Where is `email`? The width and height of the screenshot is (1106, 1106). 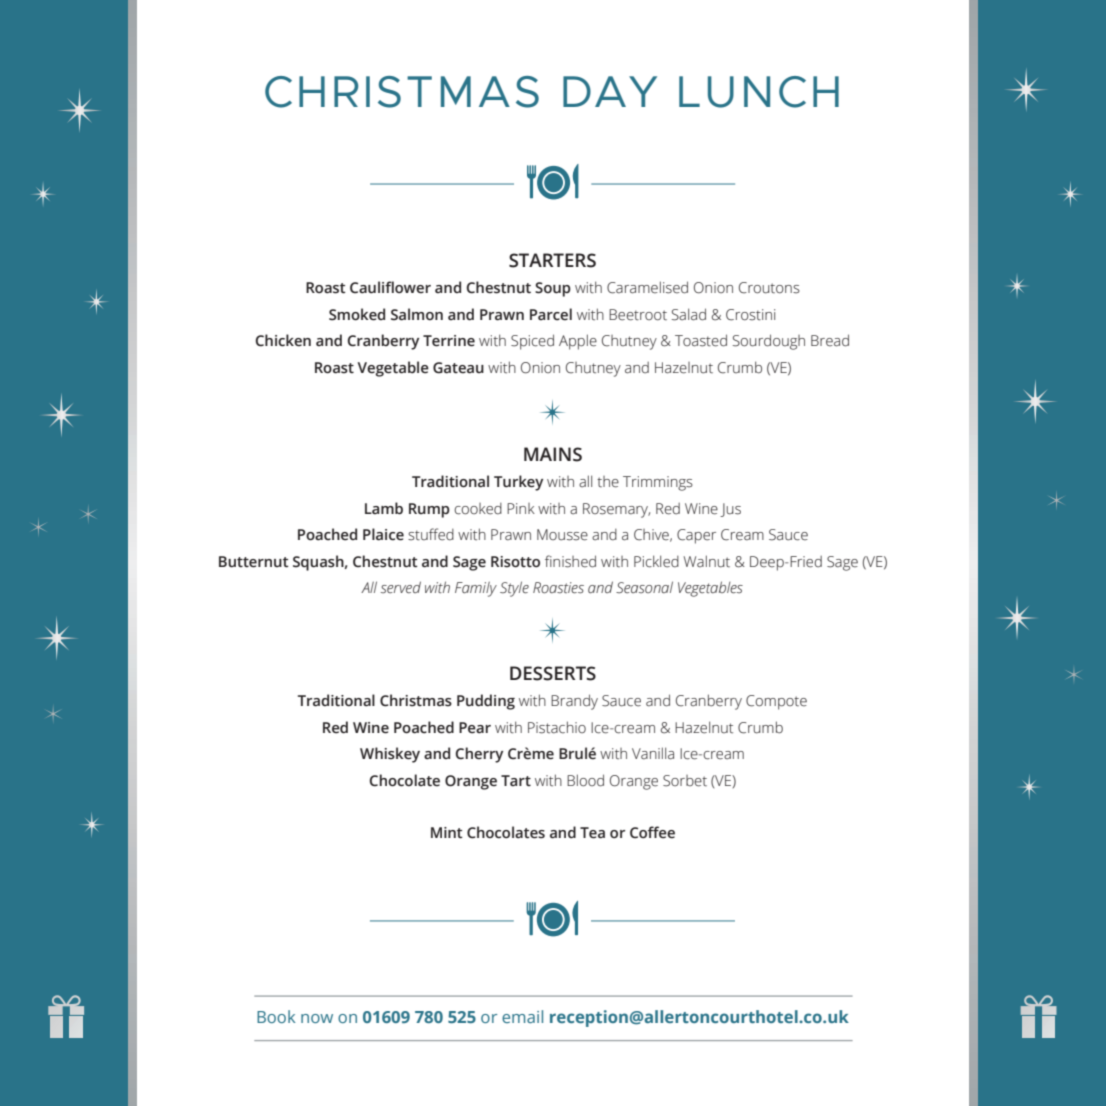 email is located at coordinates (522, 1016).
